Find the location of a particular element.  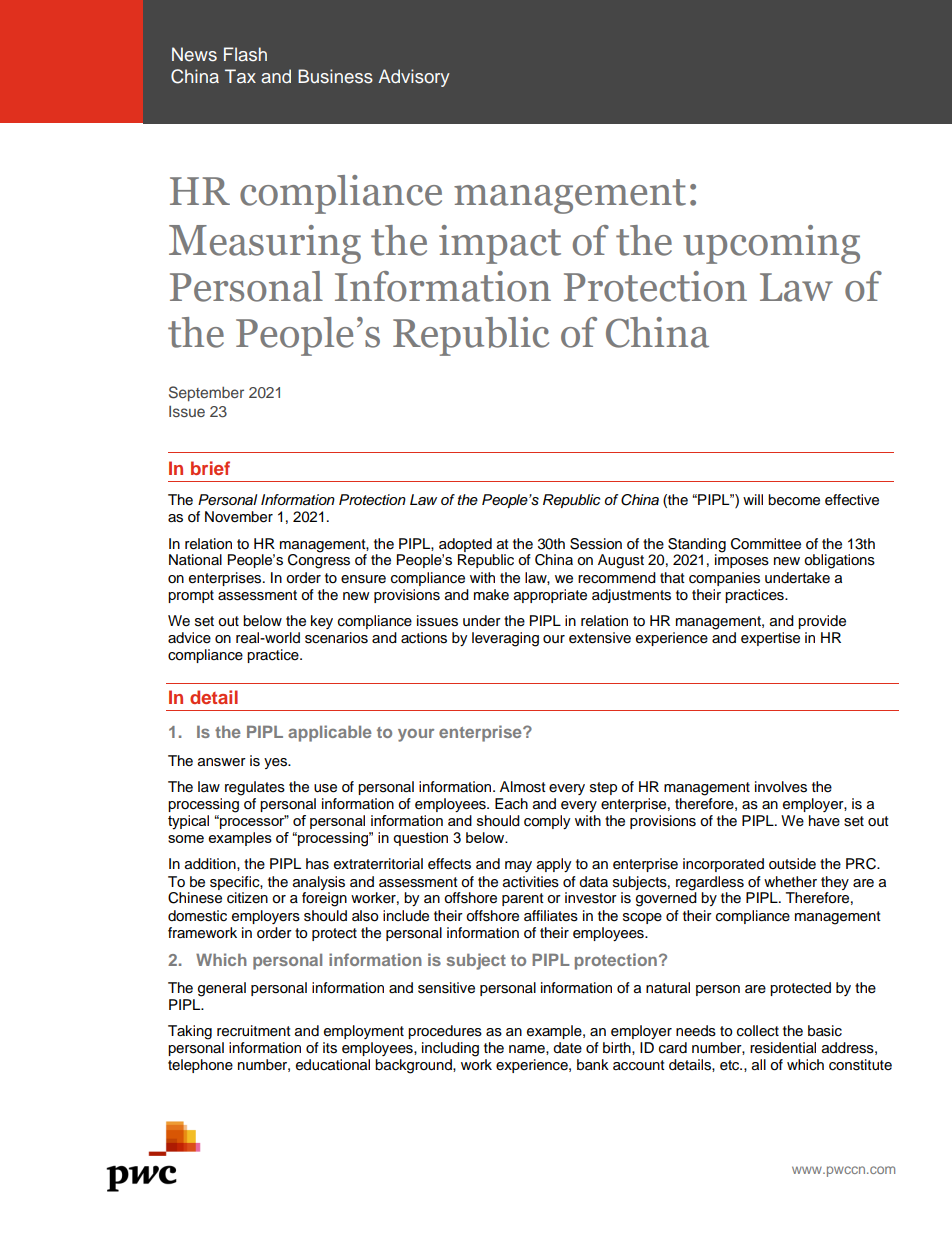

residential is located at coordinates (783, 1048).
